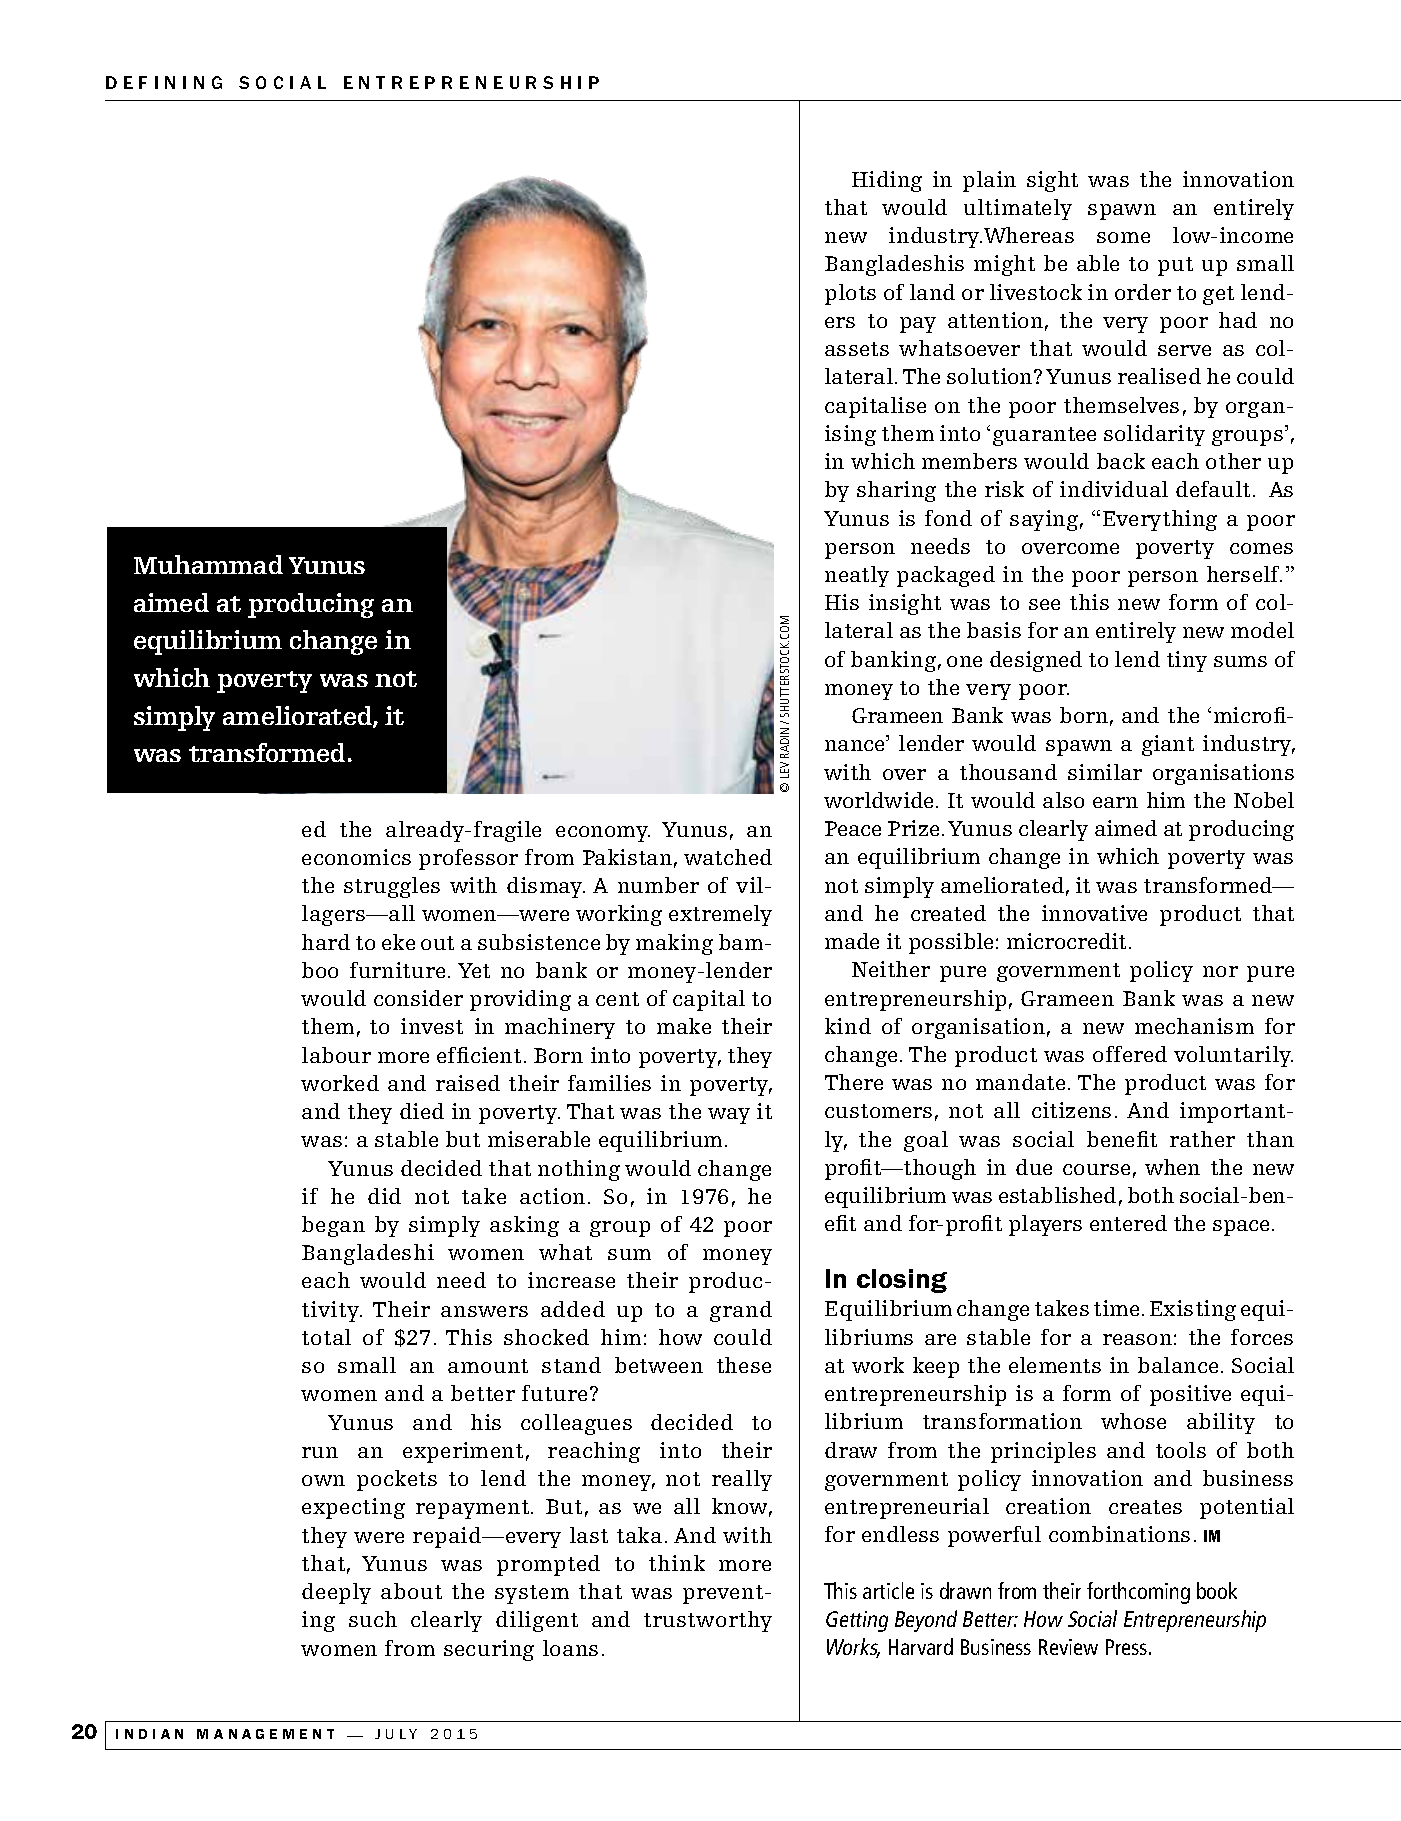 Image resolution: width=1401 pixels, height=1821 pixels. Describe the element at coordinates (326, 942) in the screenshot. I see `hard` at that location.
